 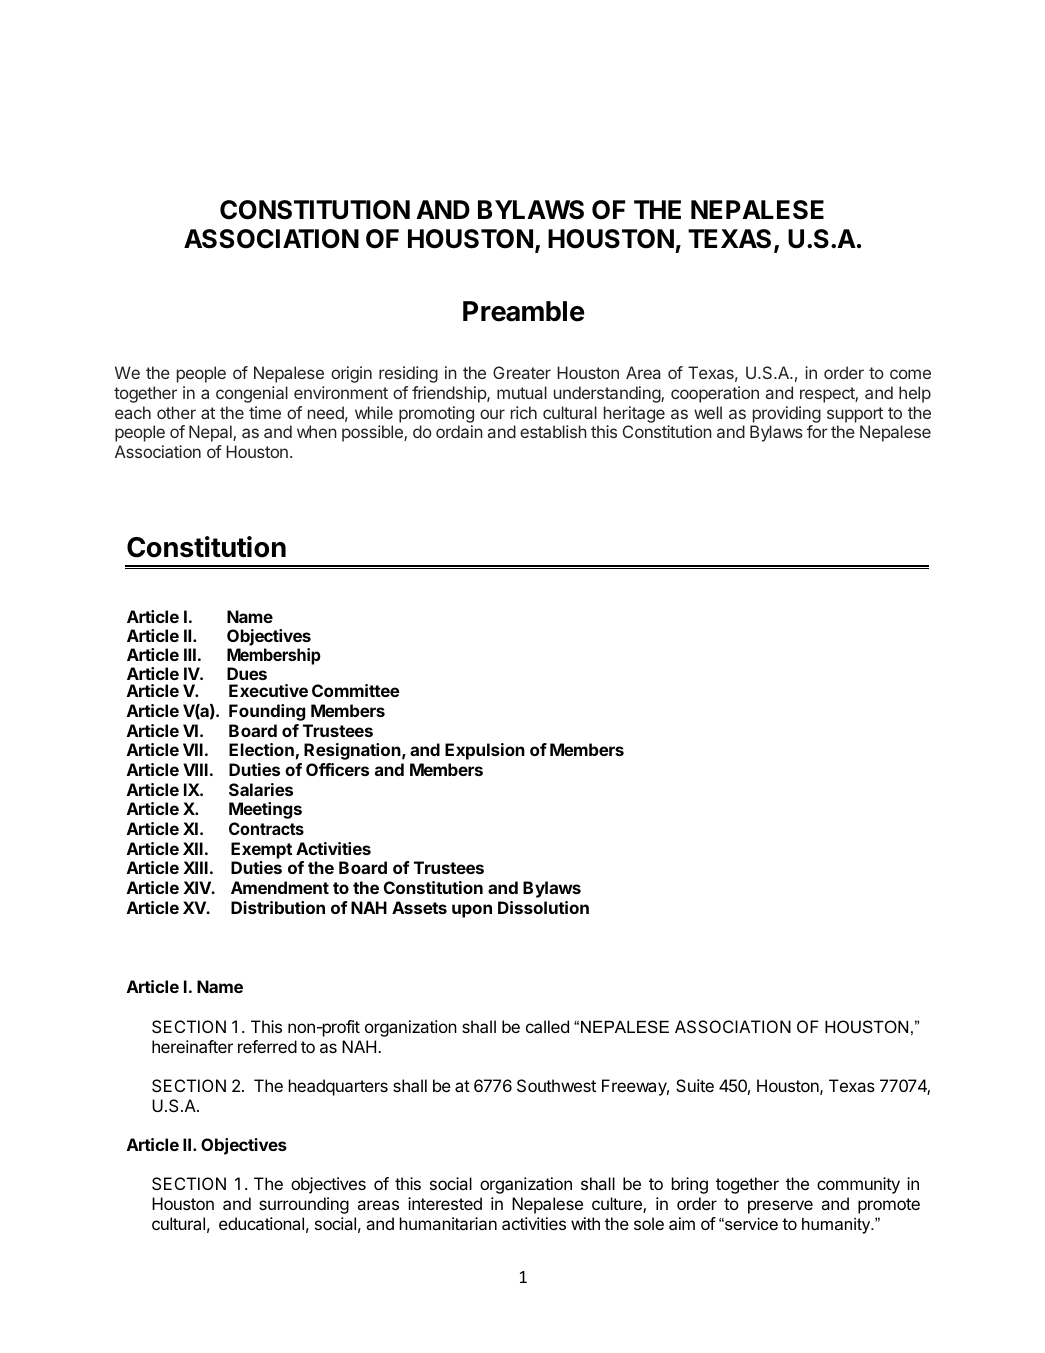 I want to click on upon, so click(x=472, y=911).
